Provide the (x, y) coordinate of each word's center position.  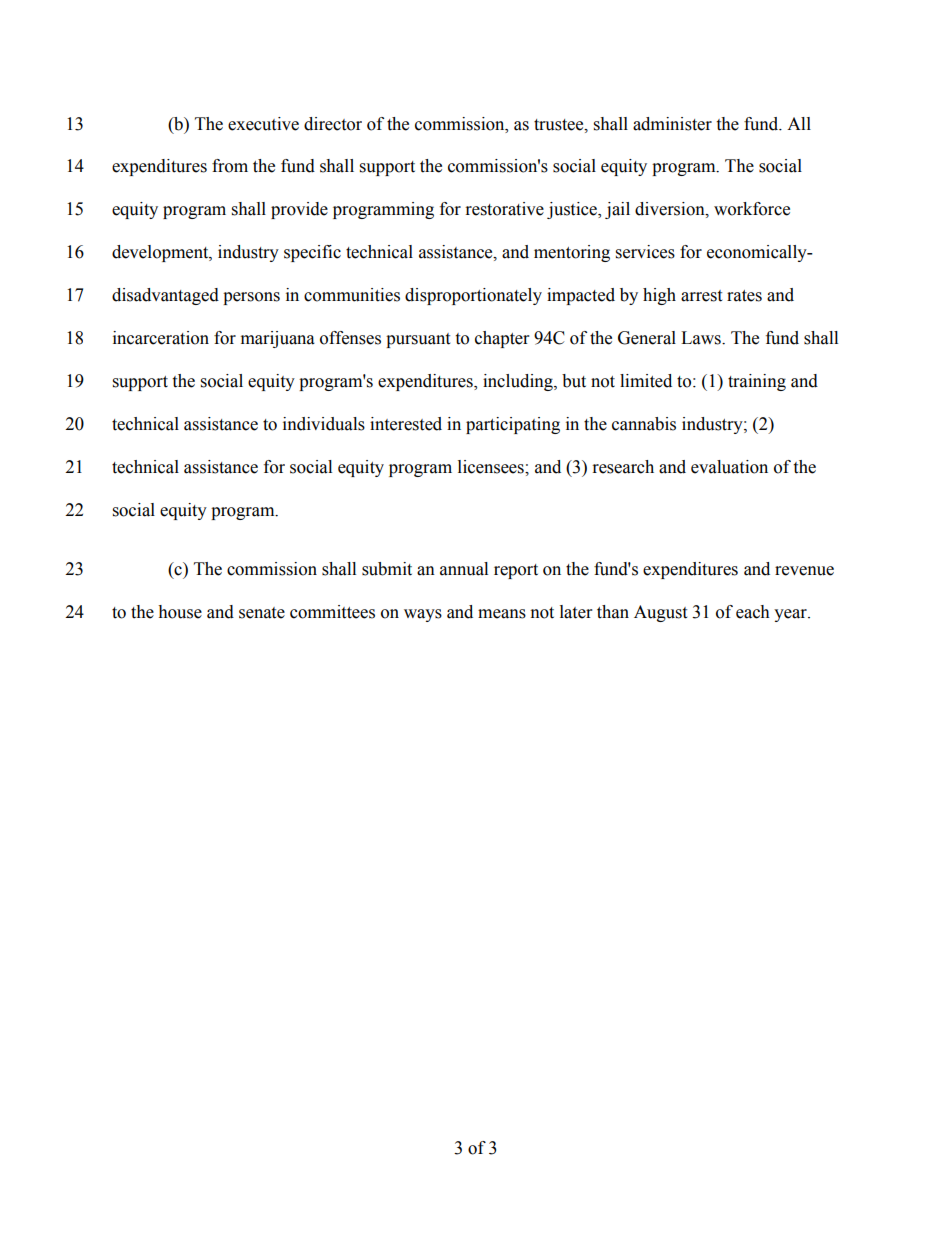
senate (262, 613)
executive (263, 124)
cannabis (644, 424)
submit (387, 569)
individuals (324, 424)
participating (513, 425)
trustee (560, 125)
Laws (702, 338)
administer (672, 124)
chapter (502, 339)
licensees (492, 467)
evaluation (729, 467)
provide (299, 210)
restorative (505, 209)
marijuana (278, 339)
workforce (752, 209)
